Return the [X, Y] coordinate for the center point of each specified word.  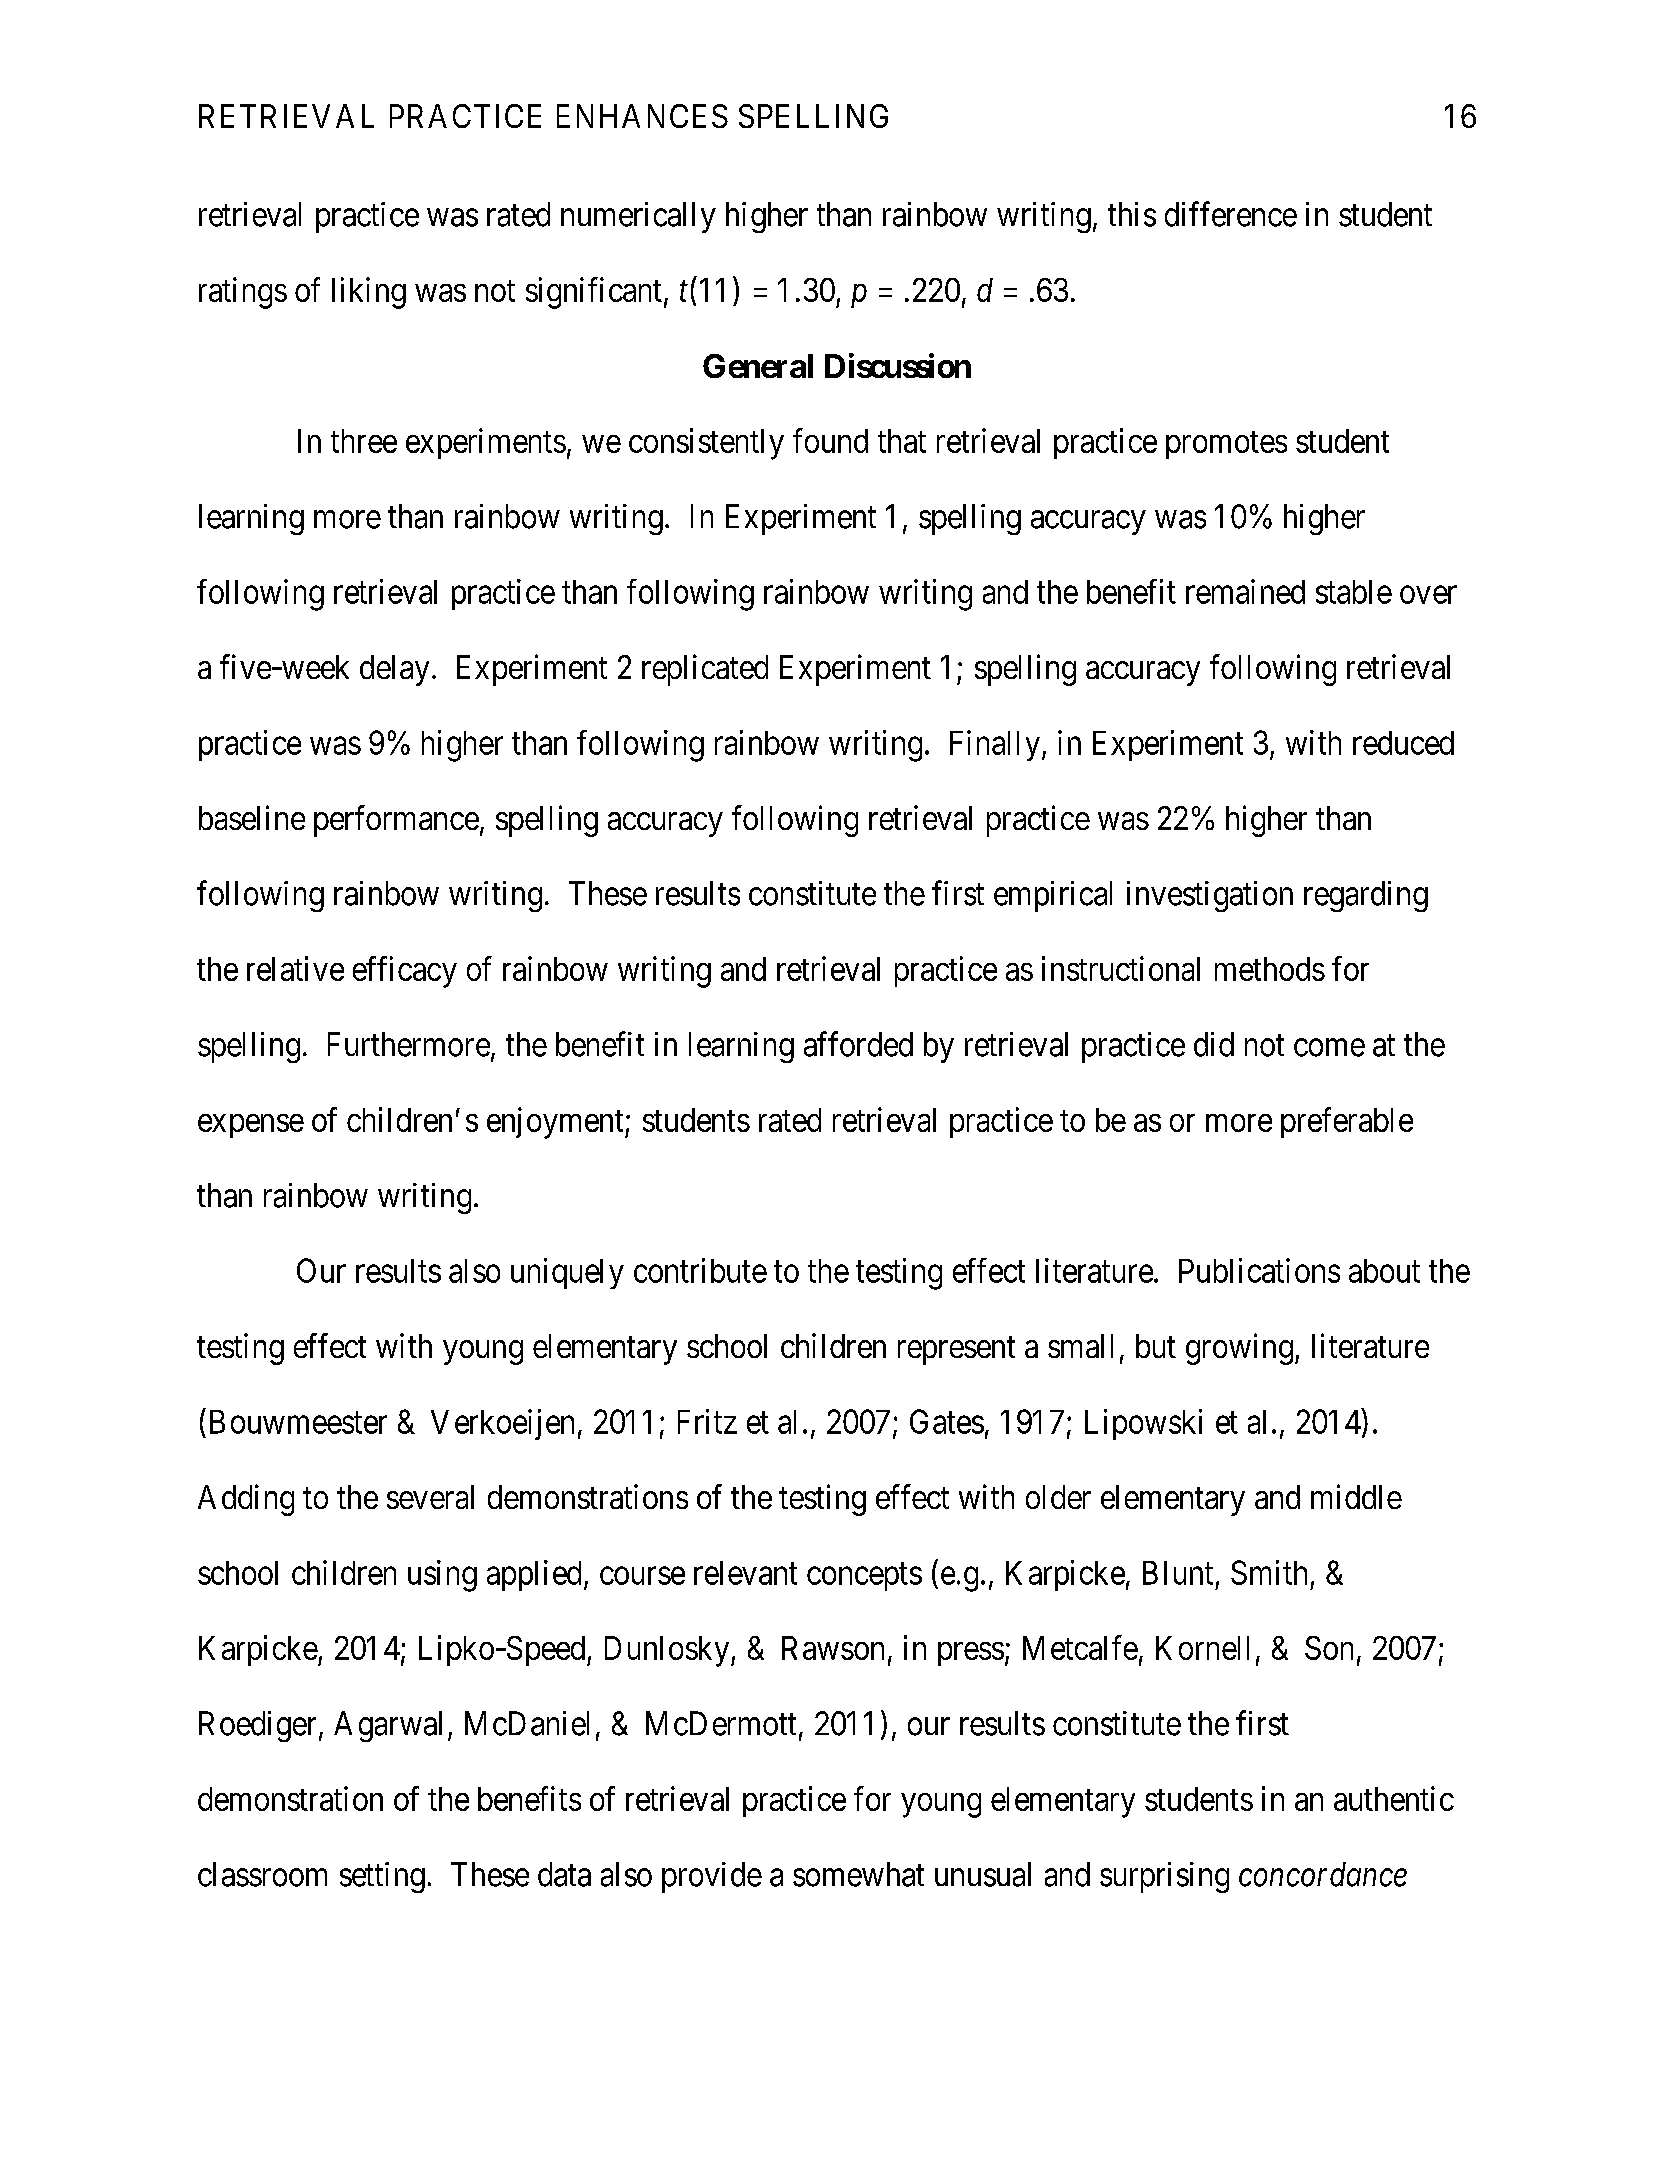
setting [382, 1877]
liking [369, 293]
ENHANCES [642, 116]
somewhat [858, 1874]
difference [1231, 214]
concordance [1323, 1874]
